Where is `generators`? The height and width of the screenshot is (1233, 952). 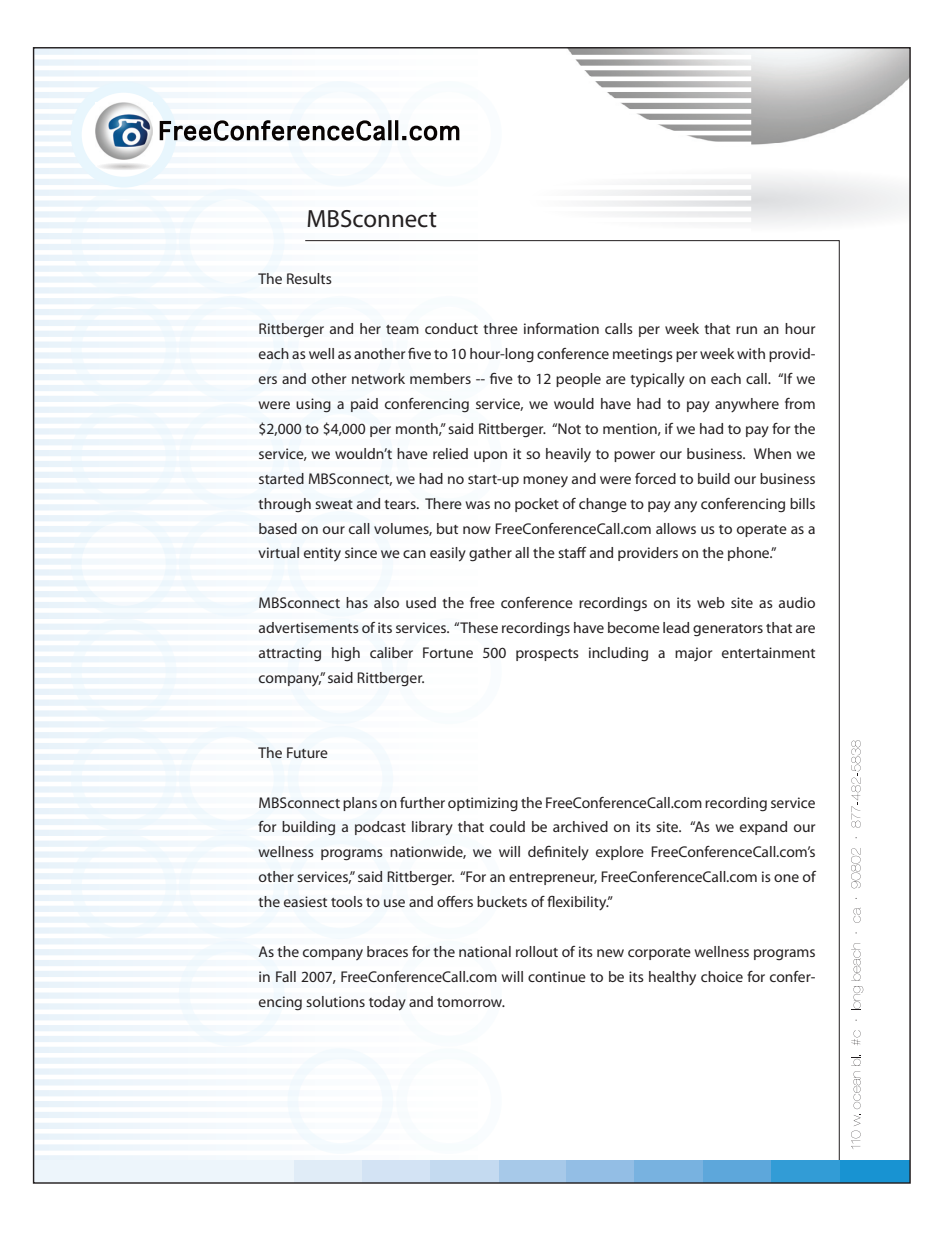 generators is located at coordinates (728, 630).
